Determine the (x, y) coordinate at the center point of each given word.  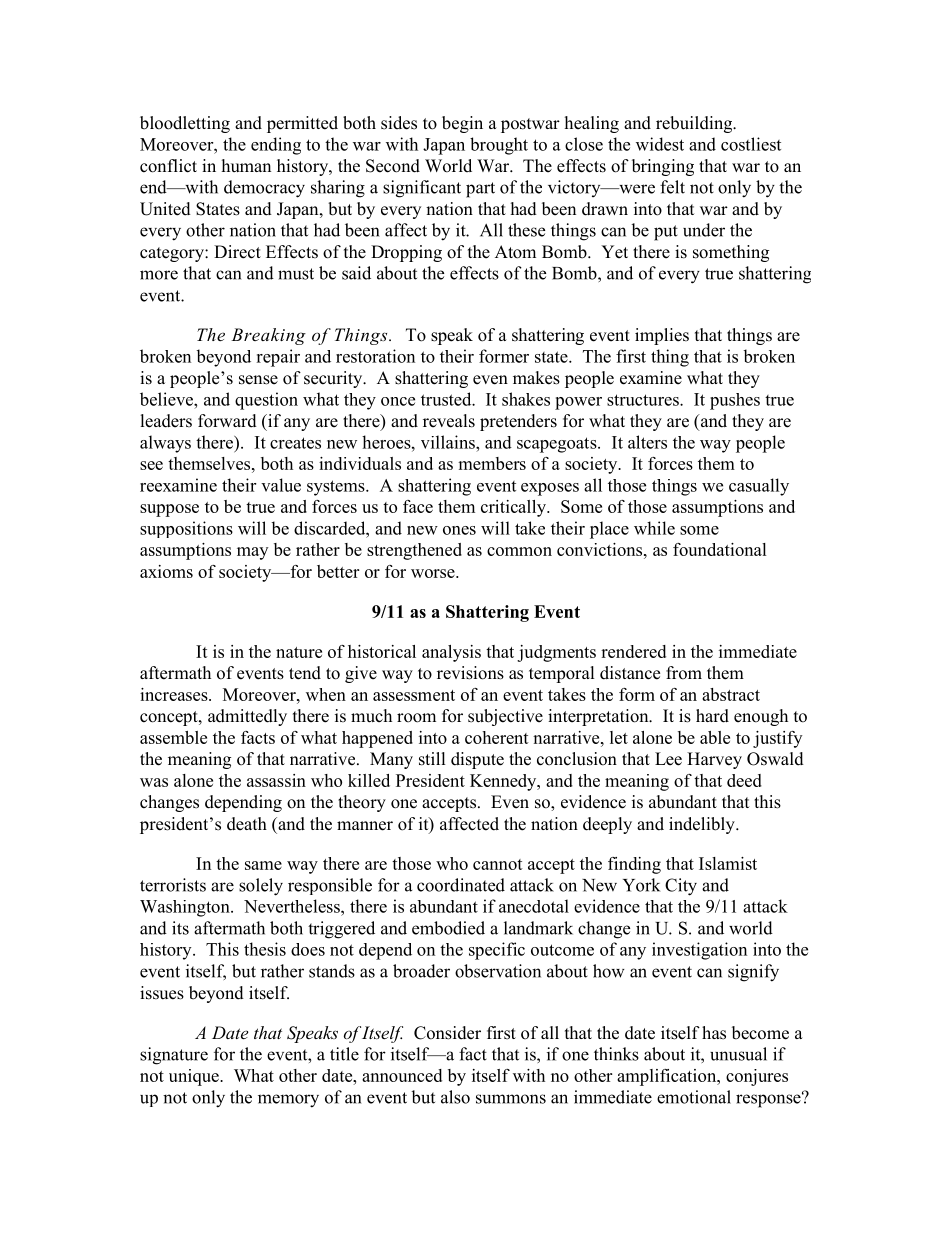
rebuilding (695, 124)
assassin (276, 780)
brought (499, 146)
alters (647, 442)
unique (195, 1077)
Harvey (714, 760)
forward (227, 421)
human (246, 165)
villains (449, 442)
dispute (477, 760)
